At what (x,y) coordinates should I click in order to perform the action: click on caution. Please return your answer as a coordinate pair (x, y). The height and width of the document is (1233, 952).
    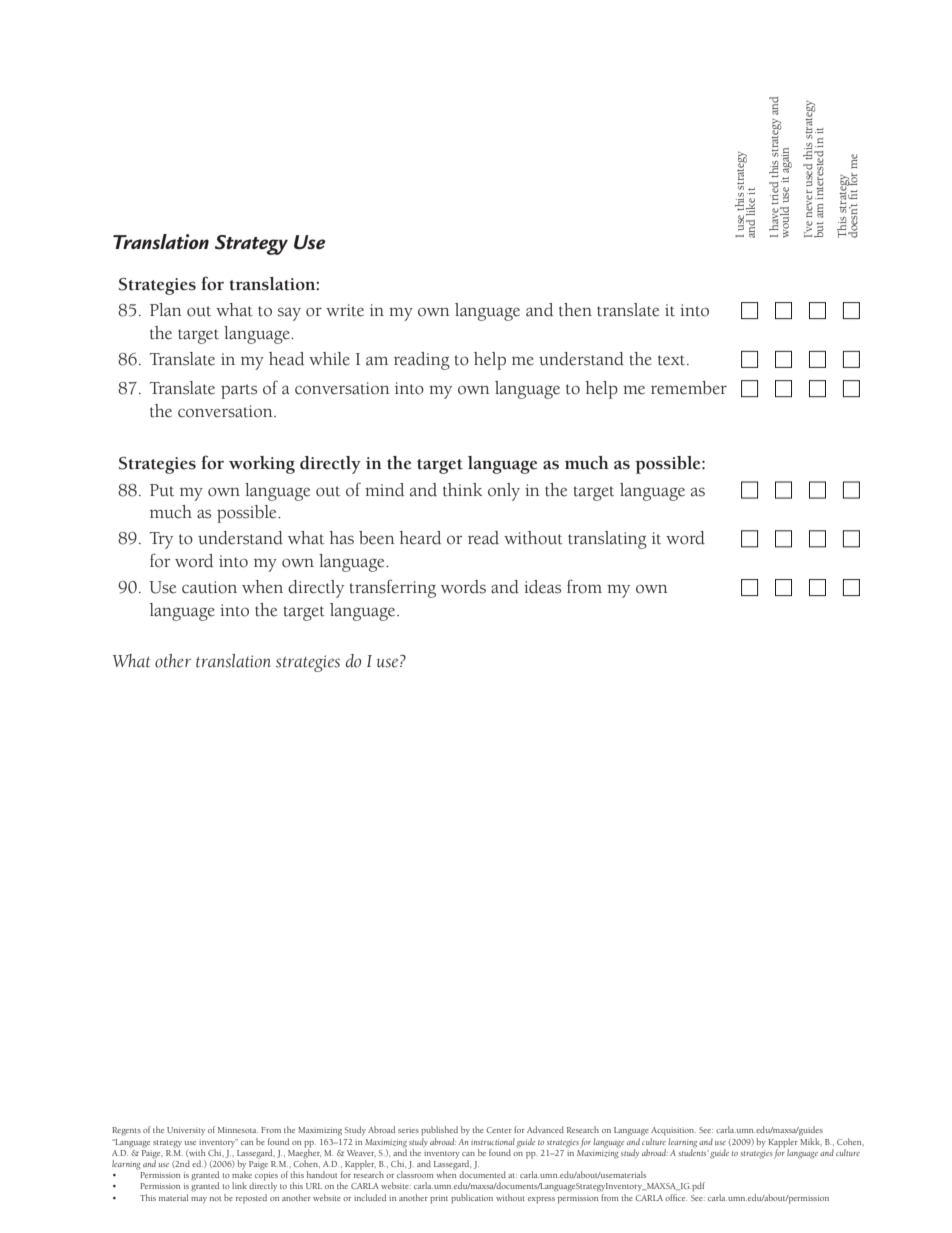
    Looking at the image, I should click on (209, 587).
